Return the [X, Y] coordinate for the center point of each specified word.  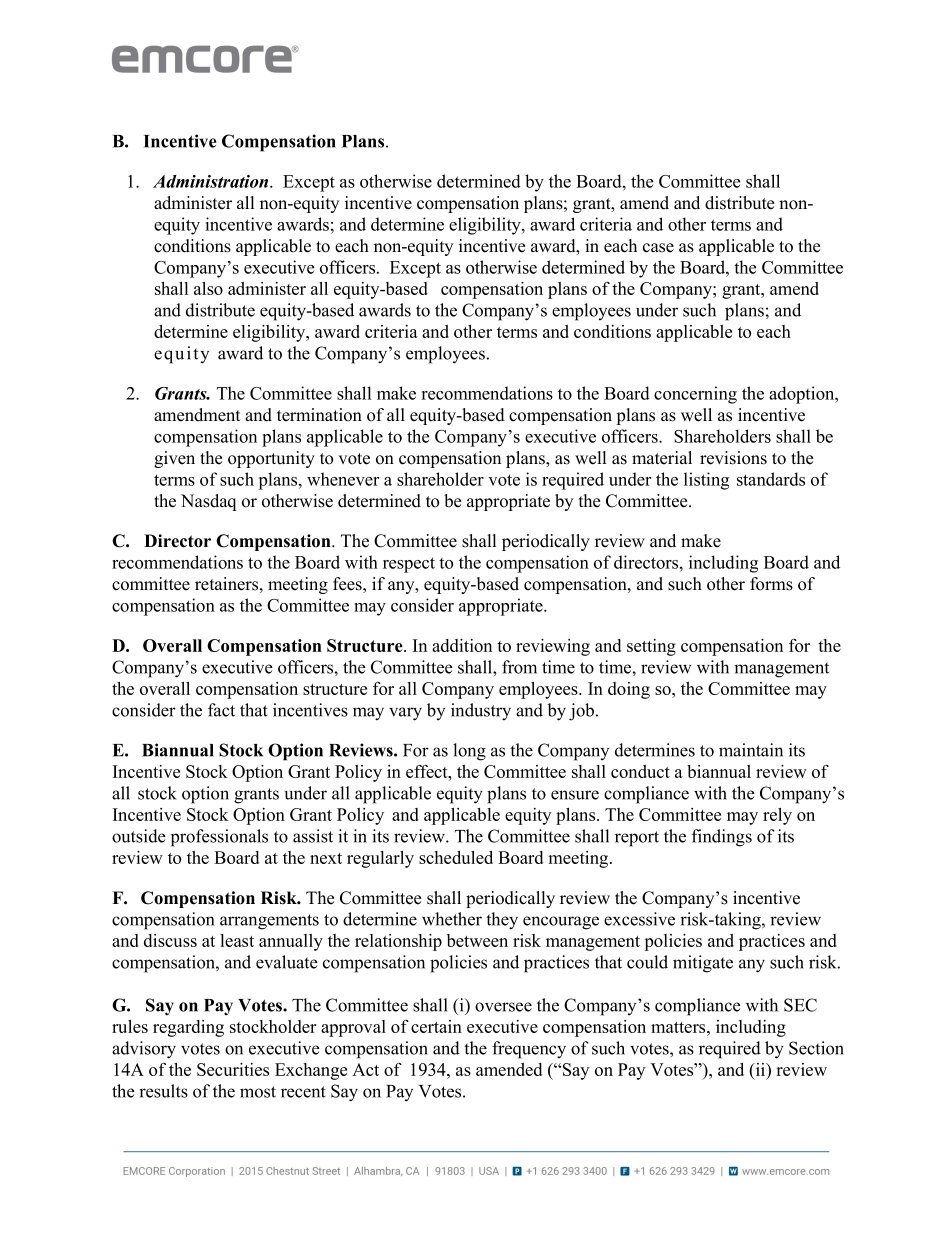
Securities [233, 1069]
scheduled [456, 857]
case [658, 248]
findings [722, 838]
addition [462, 645]
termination [319, 415]
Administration [212, 181]
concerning [695, 395]
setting [651, 647]
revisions [733, 458]
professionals [219, 838]
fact [221, 710]
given [174, 459]
